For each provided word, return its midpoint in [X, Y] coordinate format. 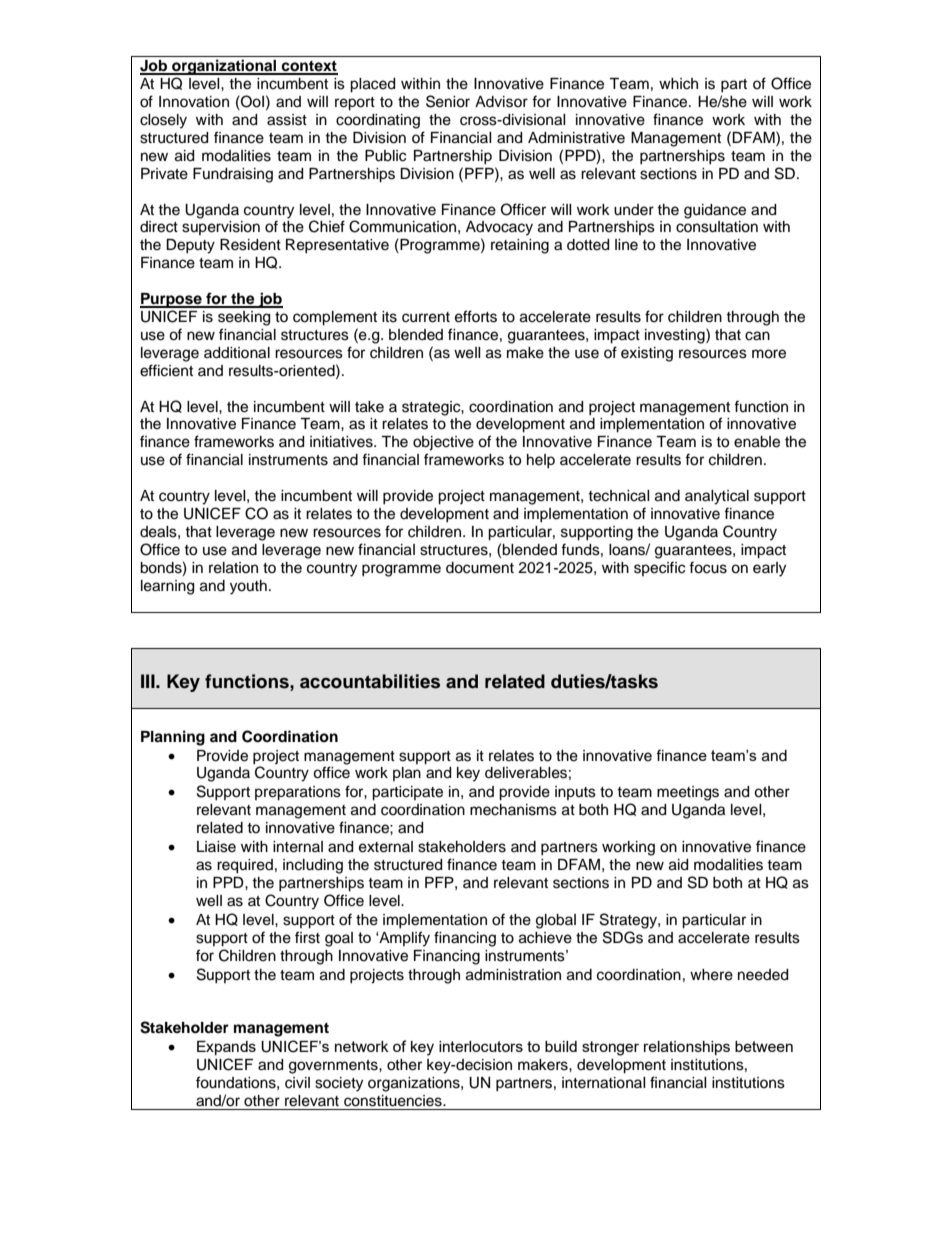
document [480, 568]
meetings [688, 793]
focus [708, 567]
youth [248, 587]
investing [676, 336]
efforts [476, 316]
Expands [226, 1048]
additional [237, 353]
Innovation [194, 102]
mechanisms [513, 810]
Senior [448, 101]
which [678, 84]
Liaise [216, 847]
